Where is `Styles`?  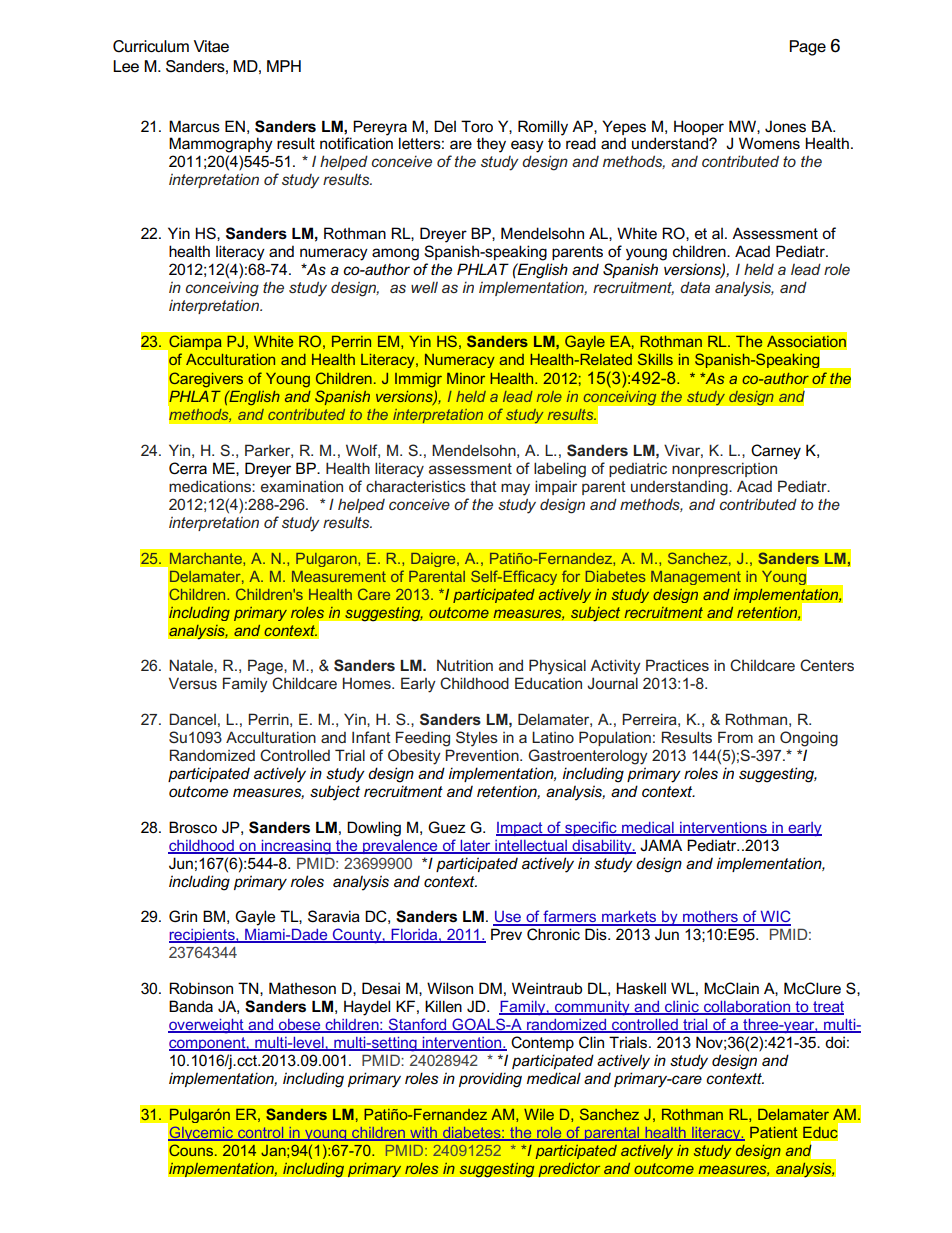 Styles is located at coordinates (477, 739).
